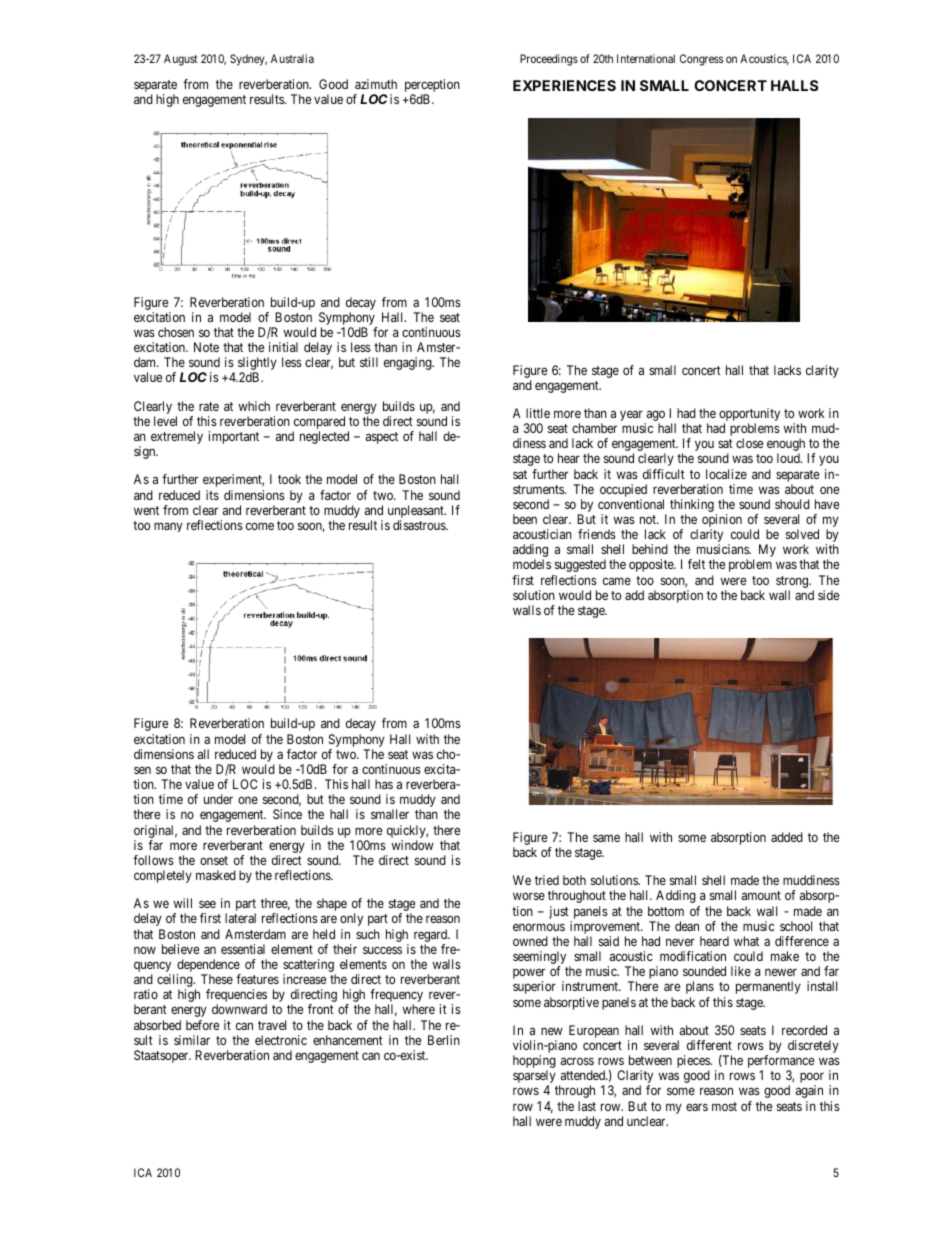 This page has width=952, height=1233. What do you see at coordinates (701, 60) in the page?
I see `Congress` at bounding box center [701, 60].
